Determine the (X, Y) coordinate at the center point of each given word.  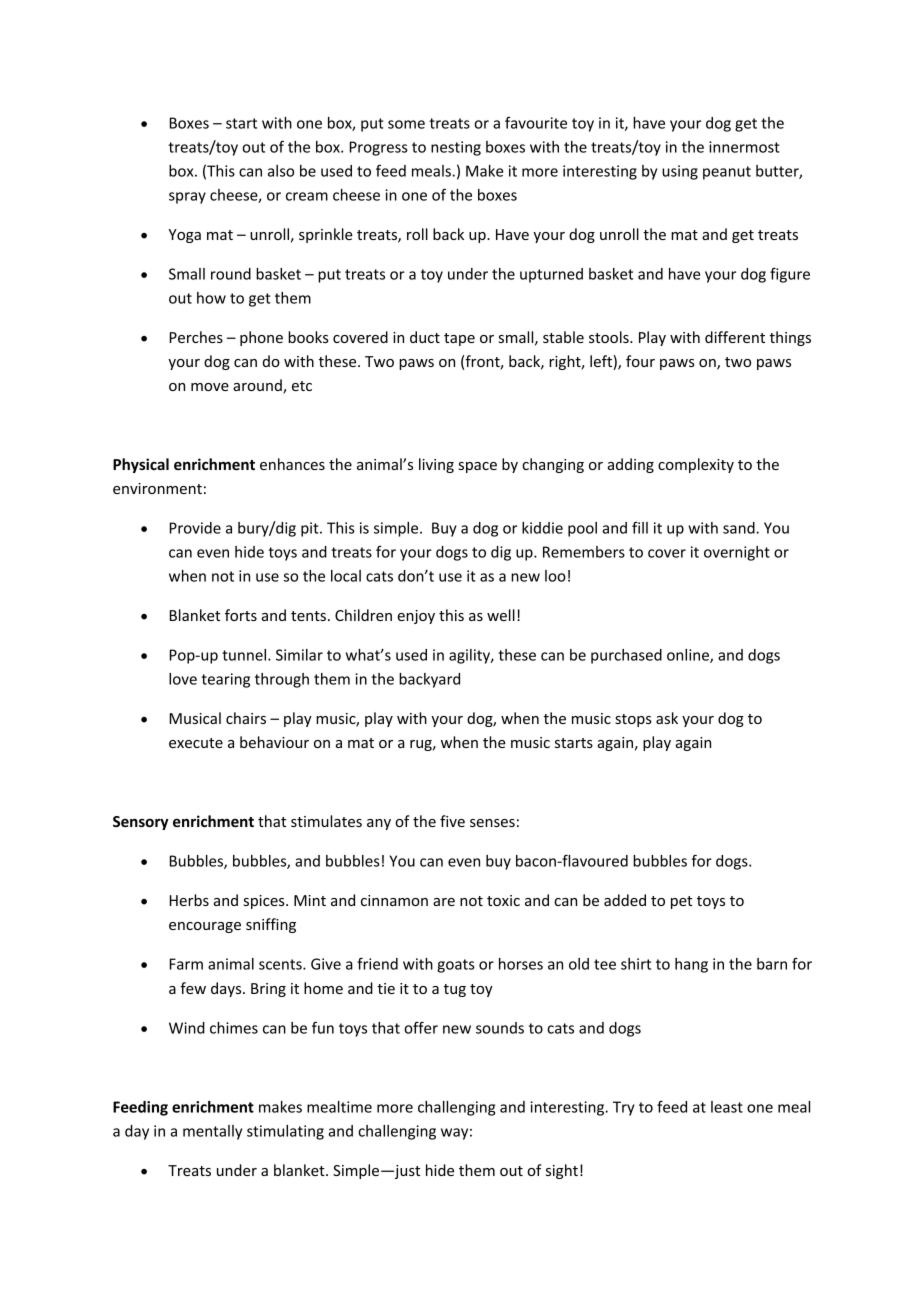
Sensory (141, 823)
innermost (744, 147)
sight (562, 1171)
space (478, 467)
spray (187, 198)
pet (681, 902)
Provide (195, 528)
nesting (456, 148)
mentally (212, 1132)
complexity (696, 465)
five (452, 821)
